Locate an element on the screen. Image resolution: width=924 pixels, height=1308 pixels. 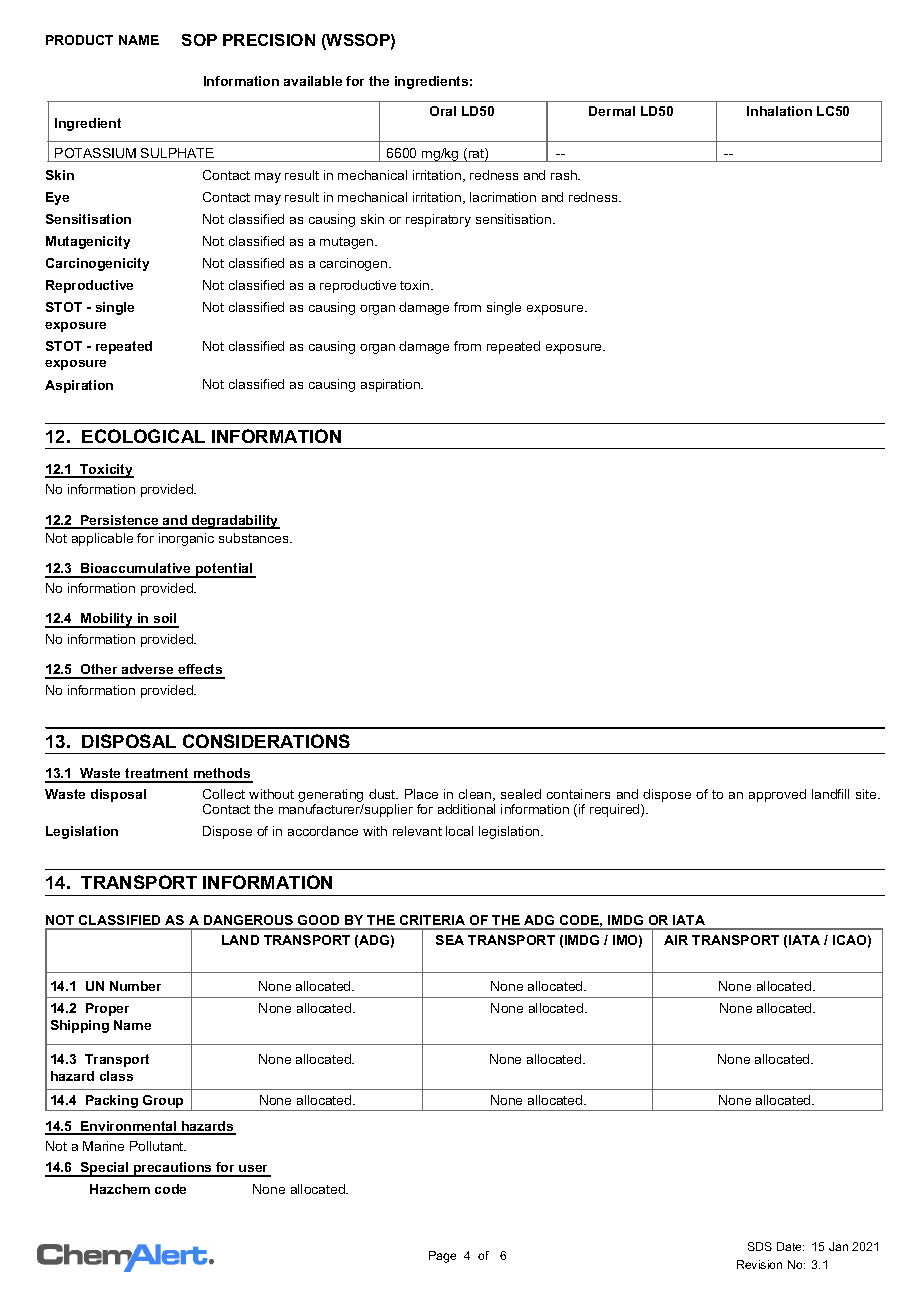
SULPHATE is located at coordinates (177, 153).
